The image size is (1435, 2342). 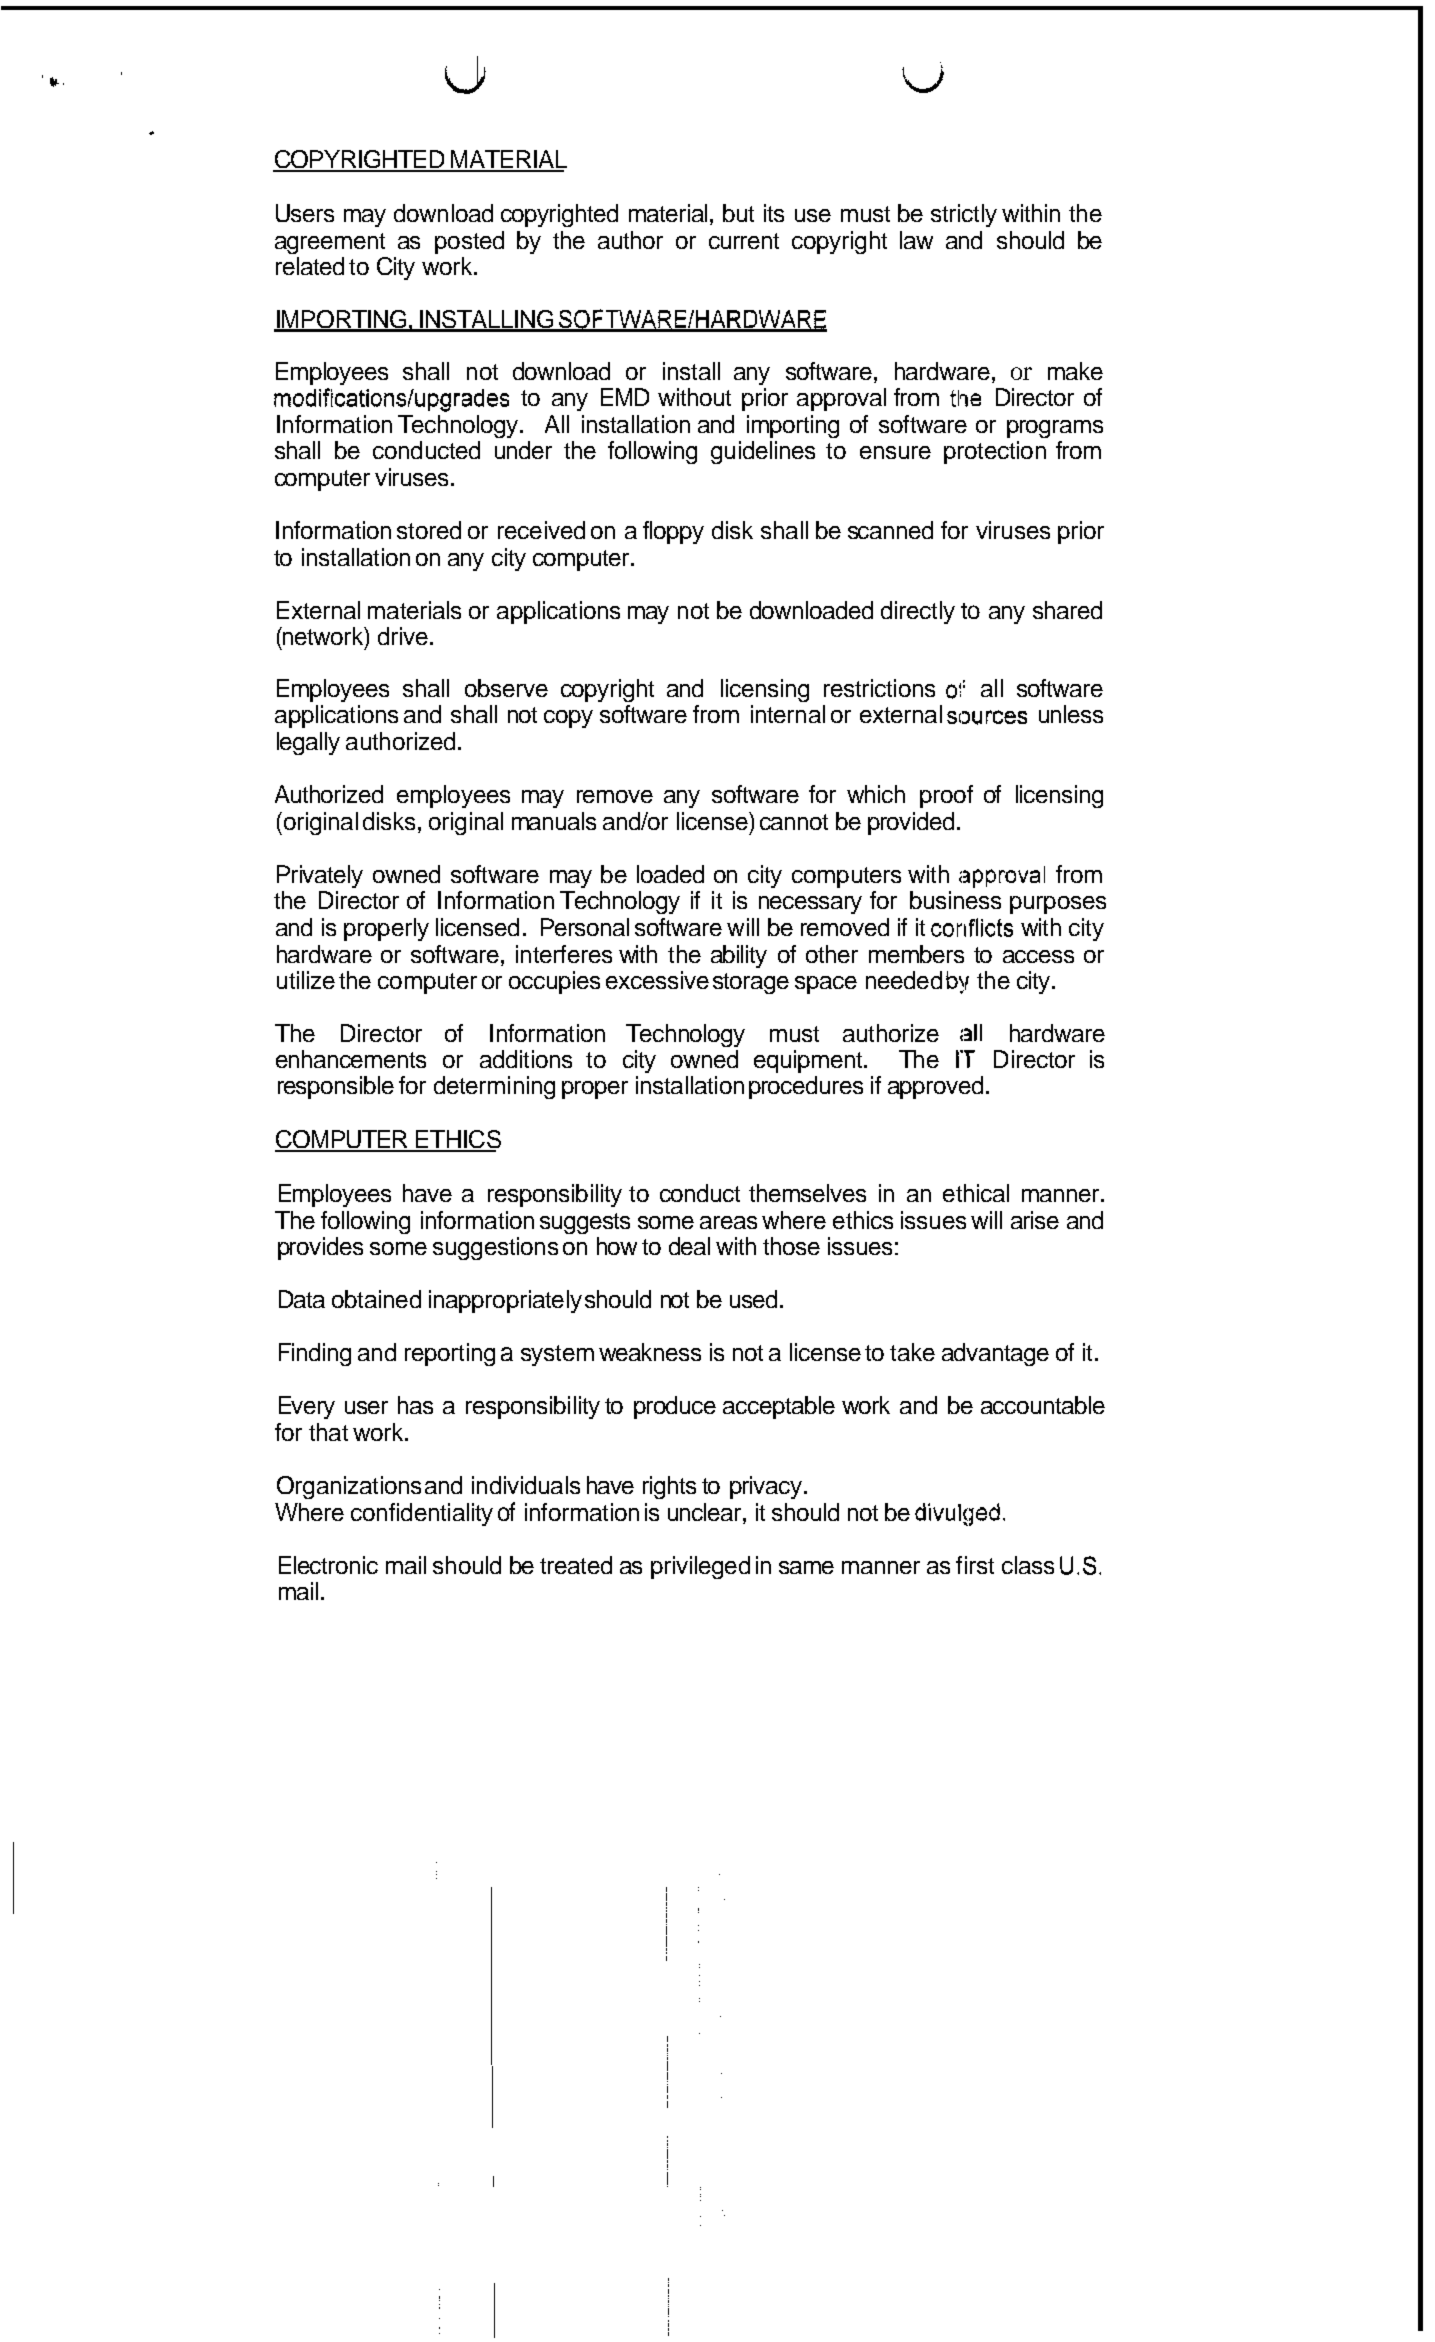 What do you see at coordinates (995, 452) in the page?
I see `protection` at bounding box center [995, 452].
